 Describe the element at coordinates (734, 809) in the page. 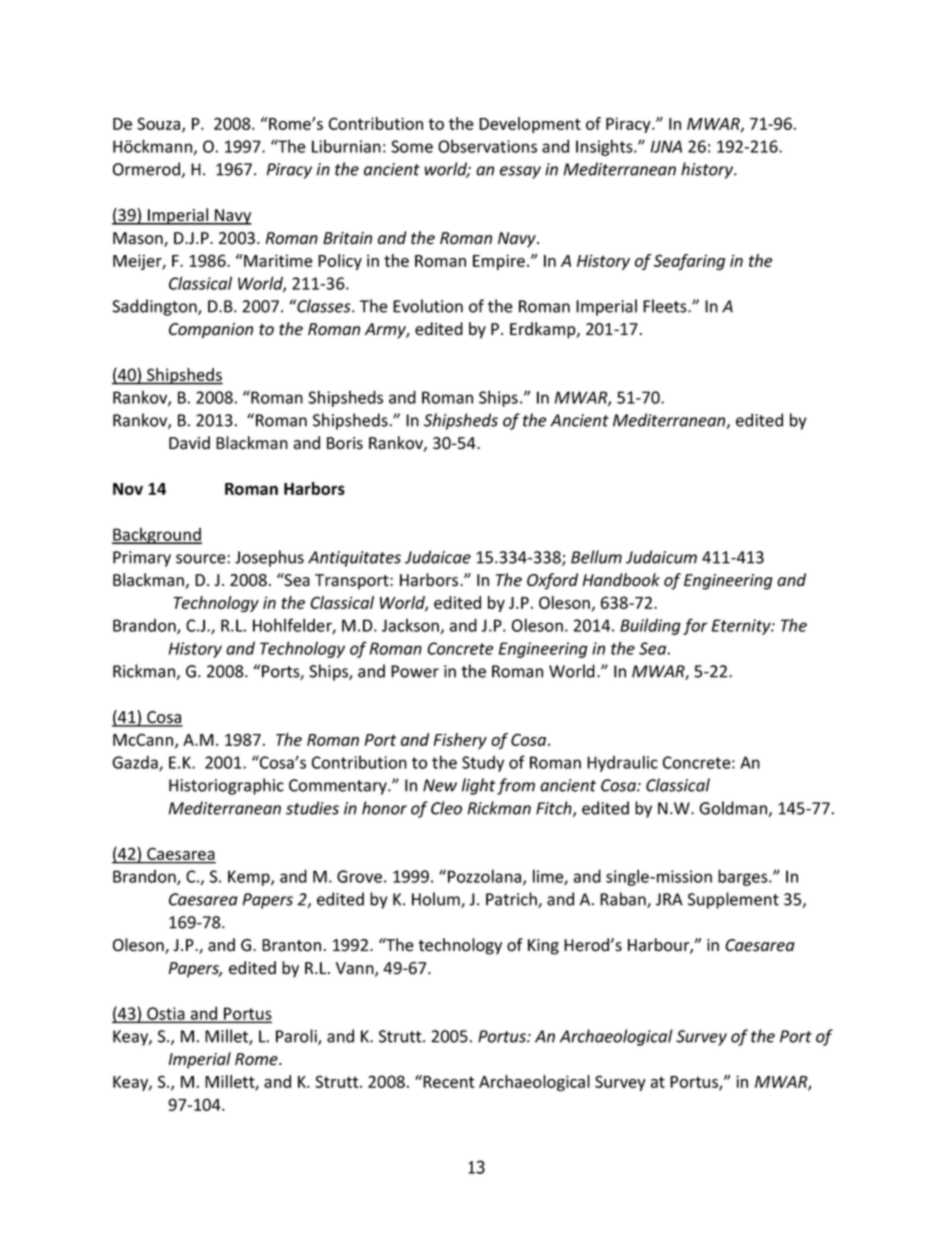

I see `Goldman` at that location.
